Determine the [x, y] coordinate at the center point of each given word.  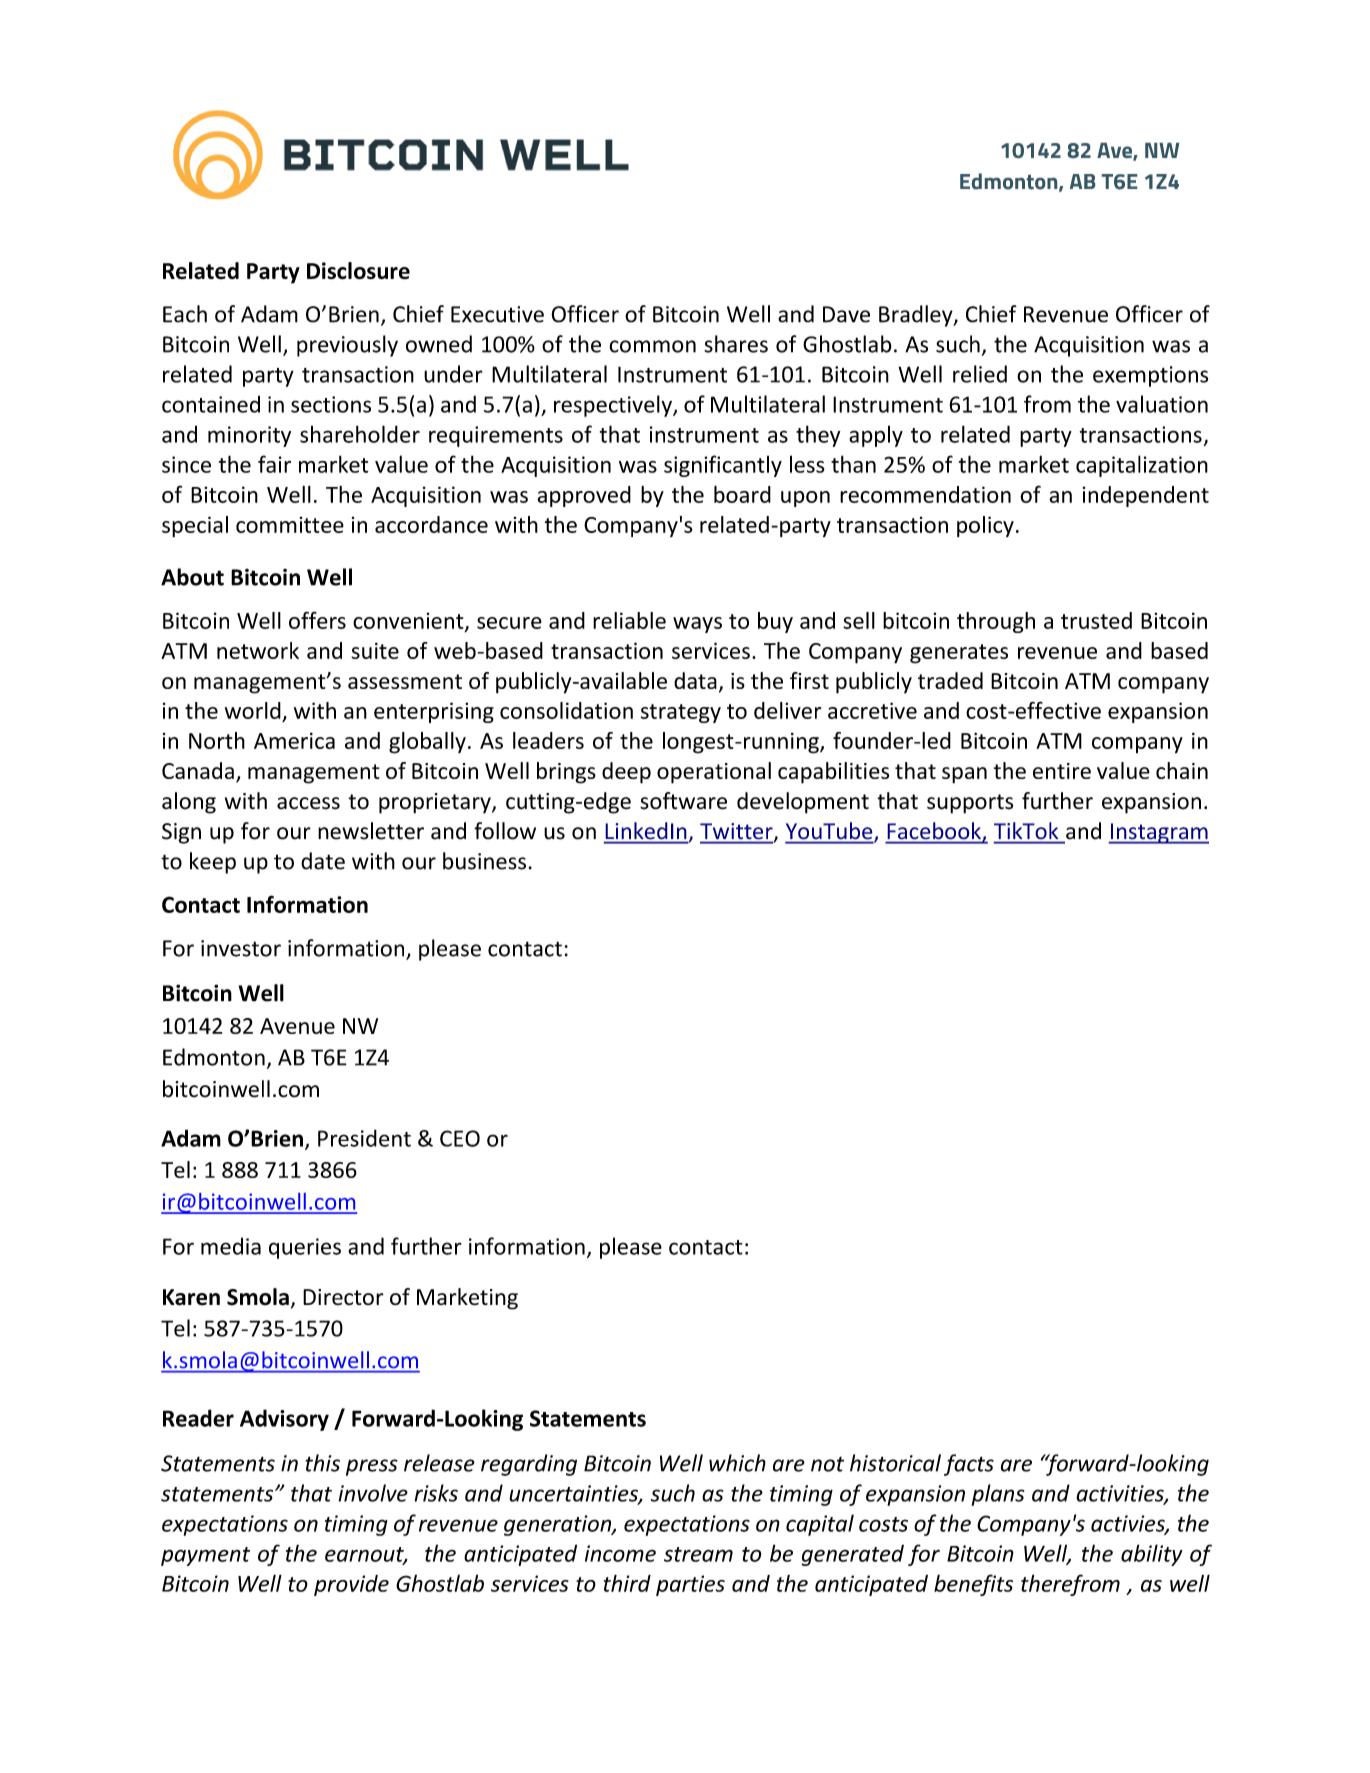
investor [241, 948]
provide [351, 1585]
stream [698, 1554]
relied [980, 374]
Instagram [1158, 833]
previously [347, 346]
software [683, 801]
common [652, 346]
